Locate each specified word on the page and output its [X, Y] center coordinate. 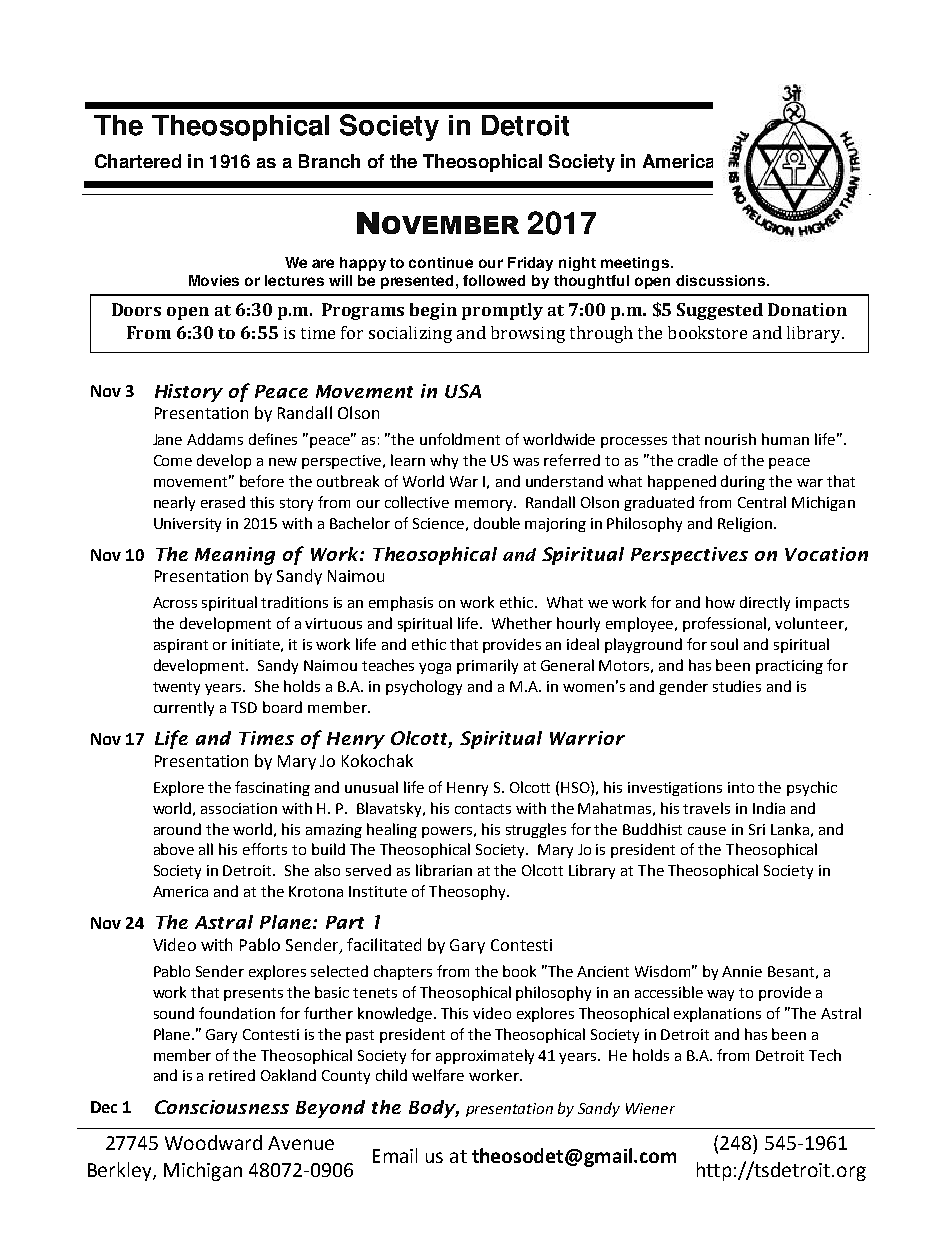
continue [441, 262]
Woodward [213, 1142]
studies [737, 686]
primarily [487, 666]
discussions [722, 280]
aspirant [181, 646]
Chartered [138, 161]
